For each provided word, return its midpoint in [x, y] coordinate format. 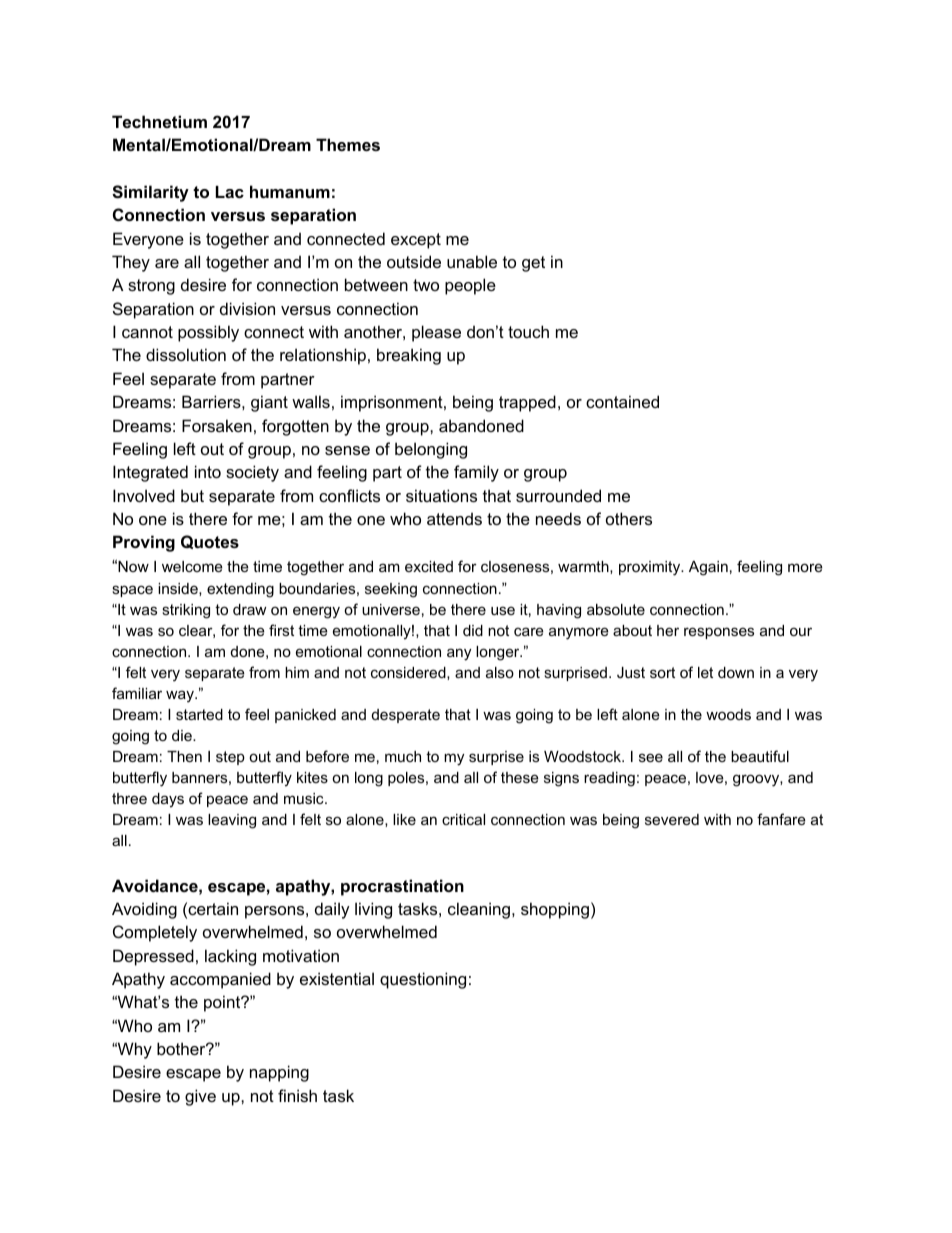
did [473, 630]
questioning [423, 980]
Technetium [159, 121]
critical [463, 819]
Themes [348, 144]
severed [672, 819]
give [200, 1097]
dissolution [186, 354]
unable [472, 261]
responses [719, 633]
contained [622, 401]
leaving [232, 821]
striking [186, 611]
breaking [409, 356]
